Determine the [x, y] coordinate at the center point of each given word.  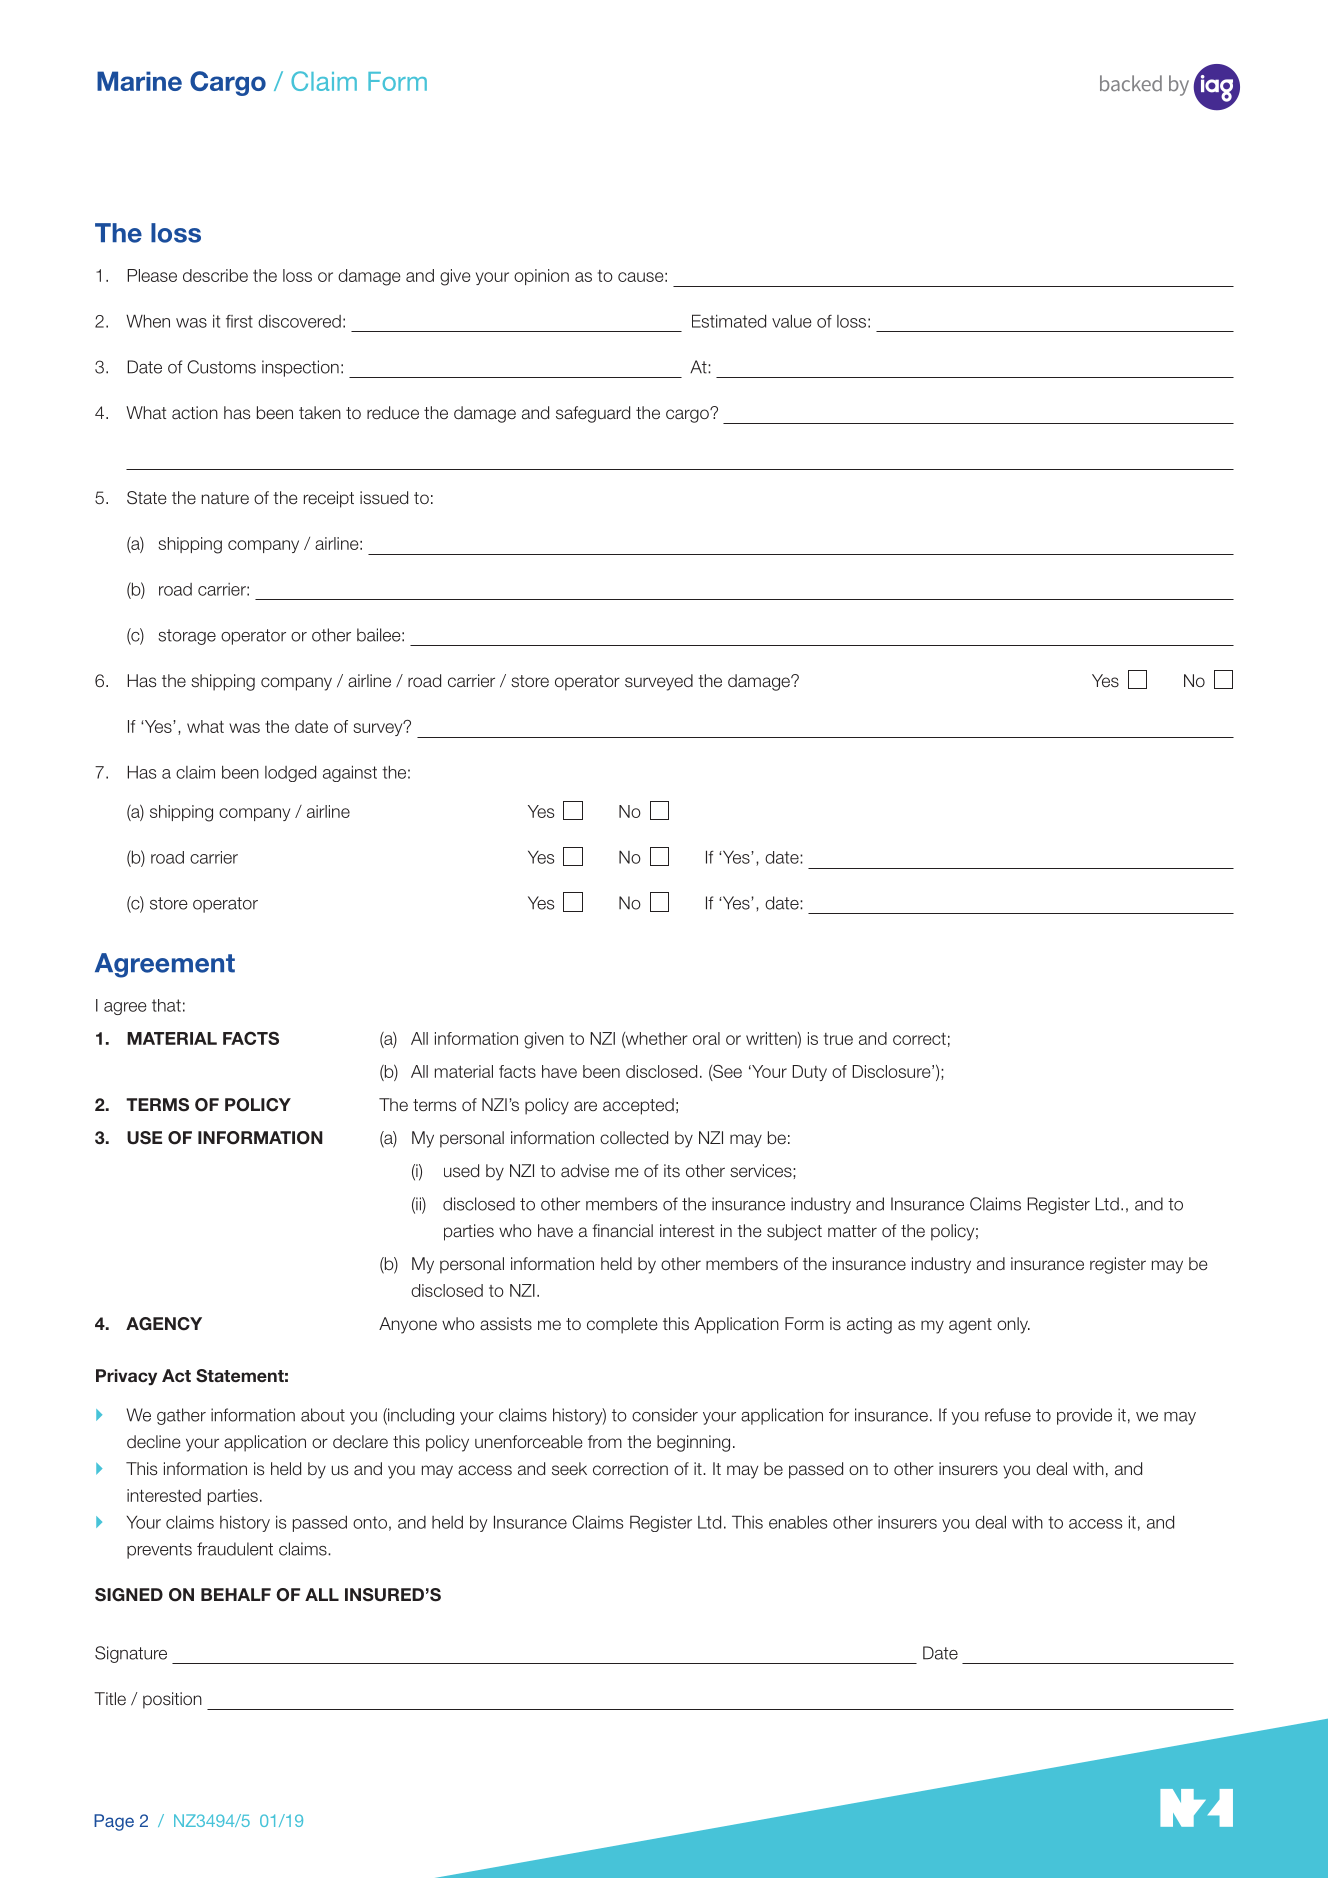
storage [187, 637]
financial [622, 1231]
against [350, 773]
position [172, 1700]
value [792, 321]
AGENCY [164, 1324]
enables [798, 1522]
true [838, 1039]
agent [970, 1326]
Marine [139, 81]
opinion [541, 277]
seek [569, 1469]
